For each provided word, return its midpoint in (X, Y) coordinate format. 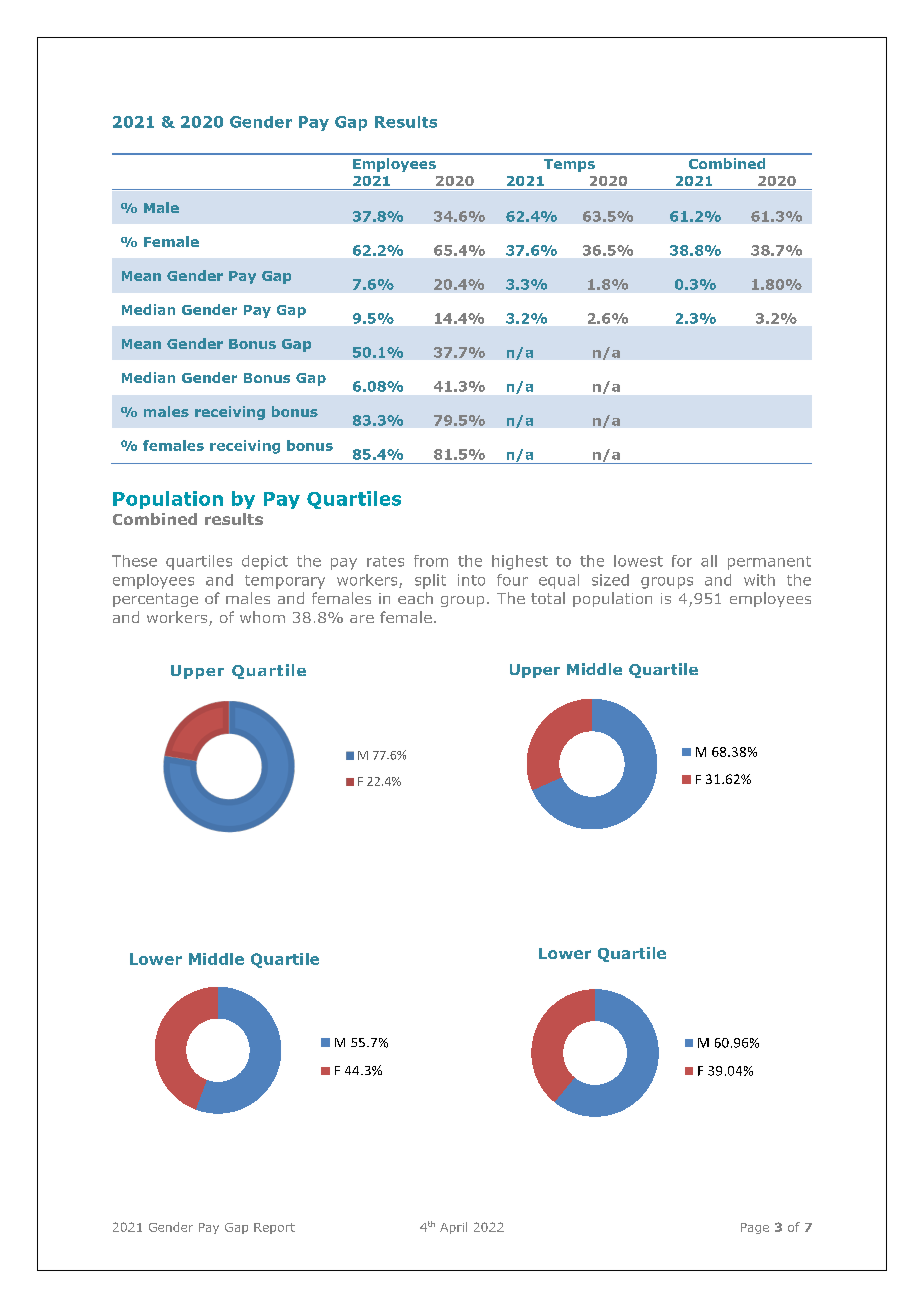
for (682, 561)
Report (274, 1228)
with (759, 580)
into (471, 580)
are (362, 619)
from (431, 561)
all (709, 561)
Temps (569, 165)
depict (265, 562)
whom (262, 617)
